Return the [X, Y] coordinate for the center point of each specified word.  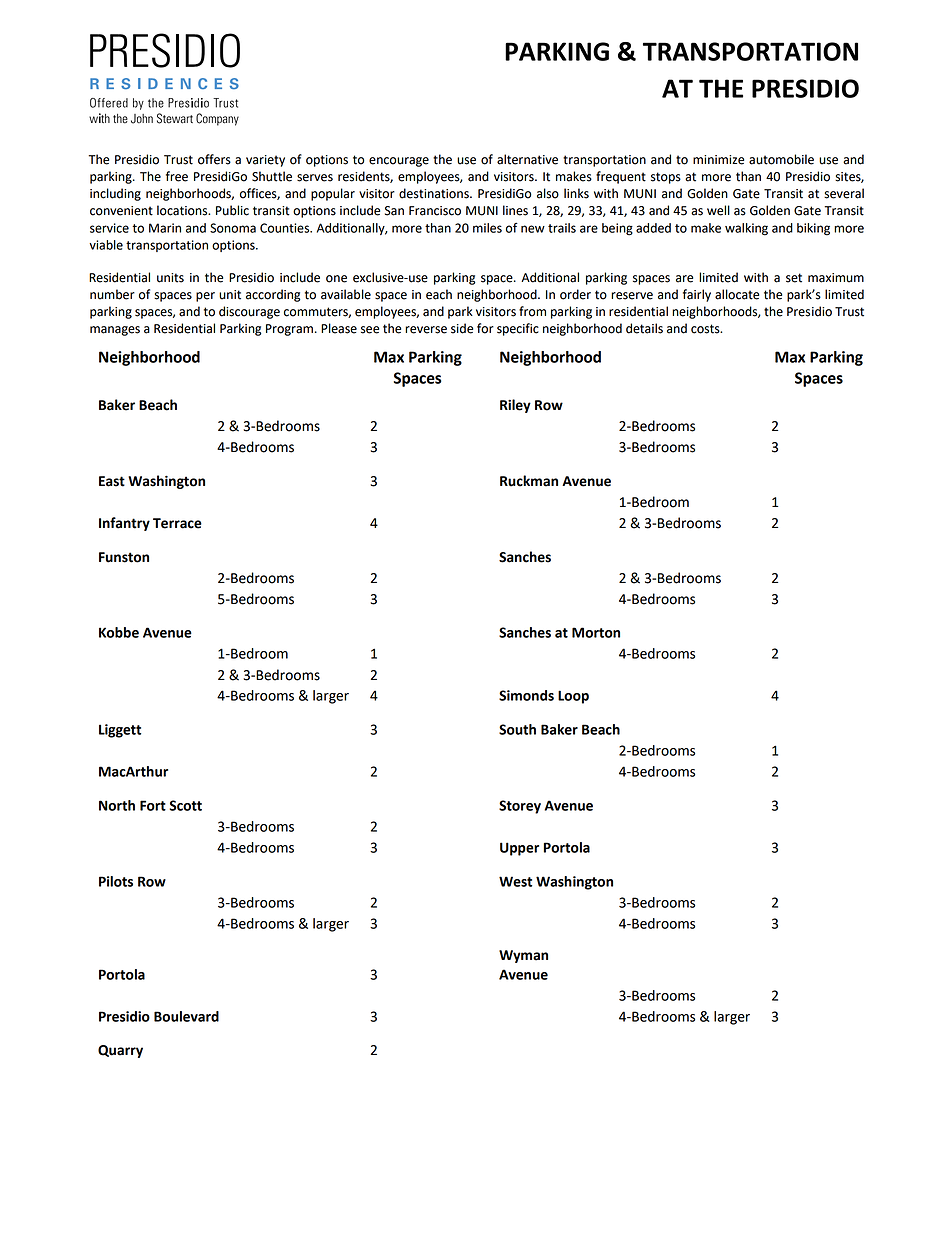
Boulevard [186, 1016]
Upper [519, 849]
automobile [781, 159]
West [515, 881]
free [177, 176]
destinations [435, 193]
